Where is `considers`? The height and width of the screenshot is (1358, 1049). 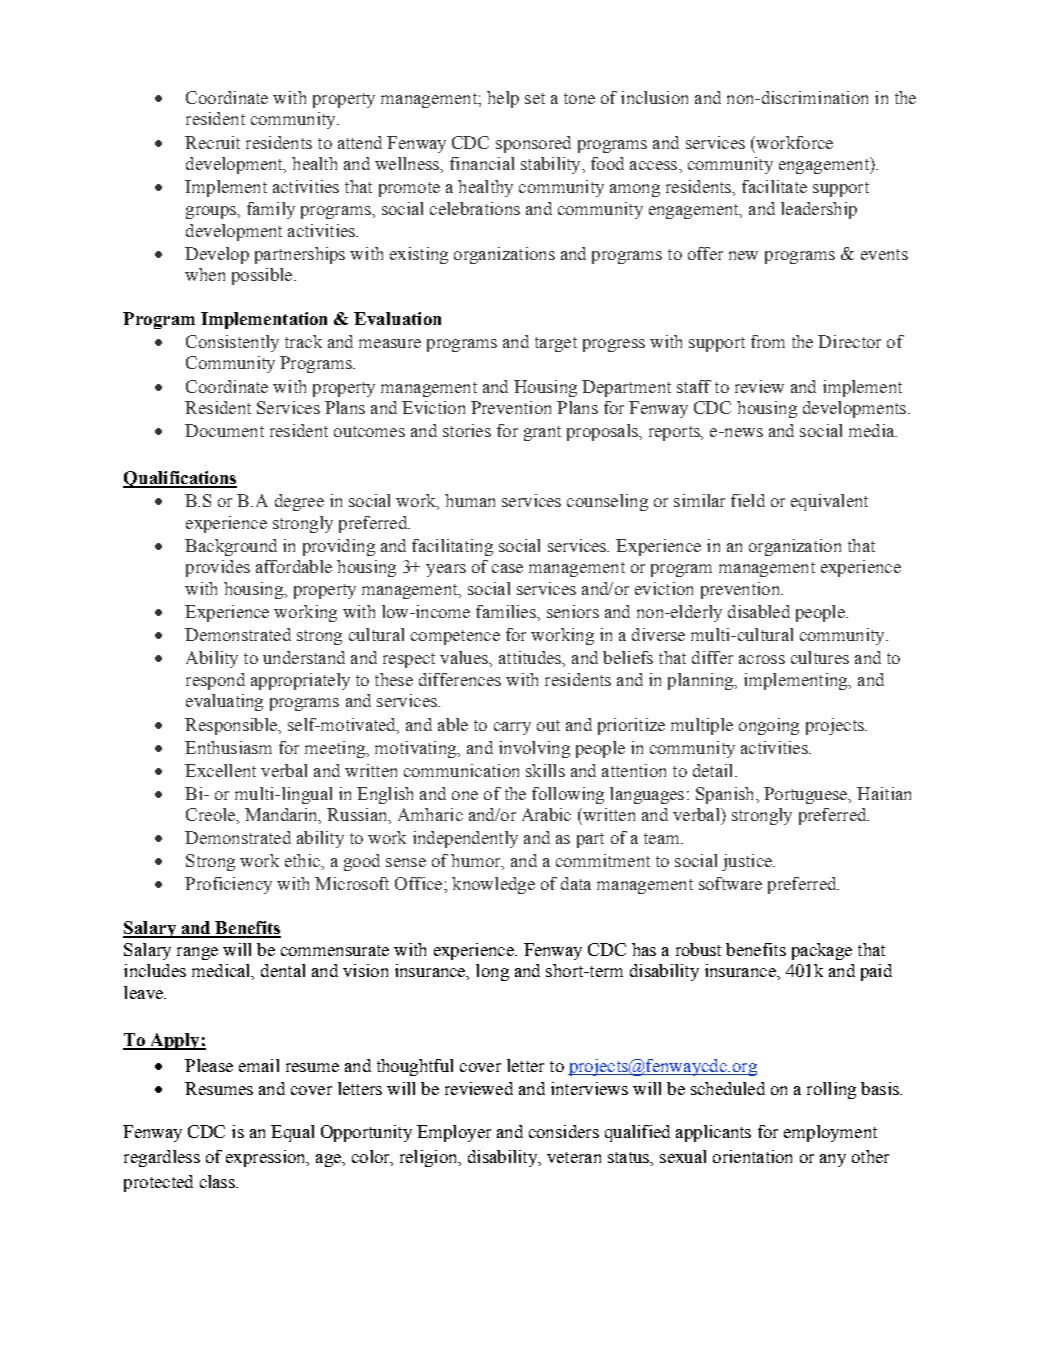
considers is located at coordinates (564, 1131).
